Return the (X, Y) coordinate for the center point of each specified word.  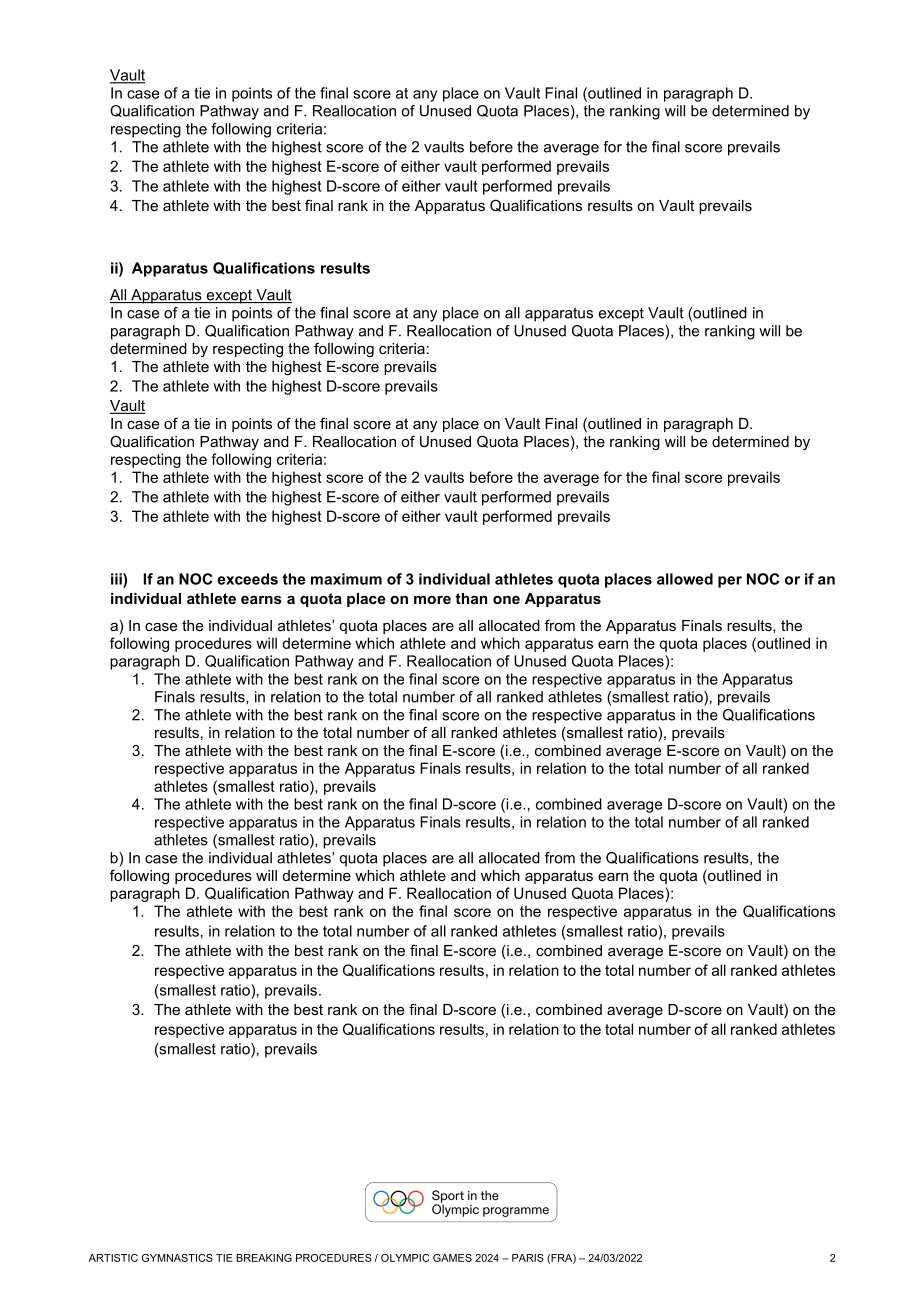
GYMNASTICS (177, 1258)
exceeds (247, 579)
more (432, 600)
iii (117, 579)
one (506, 600)
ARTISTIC (113, 1258)
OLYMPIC (405, 1258)
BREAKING (264, 1258)
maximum (346, 579)
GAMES (452, 1258)
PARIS (528, 1258)
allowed (685, 579)
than (471, 598)
